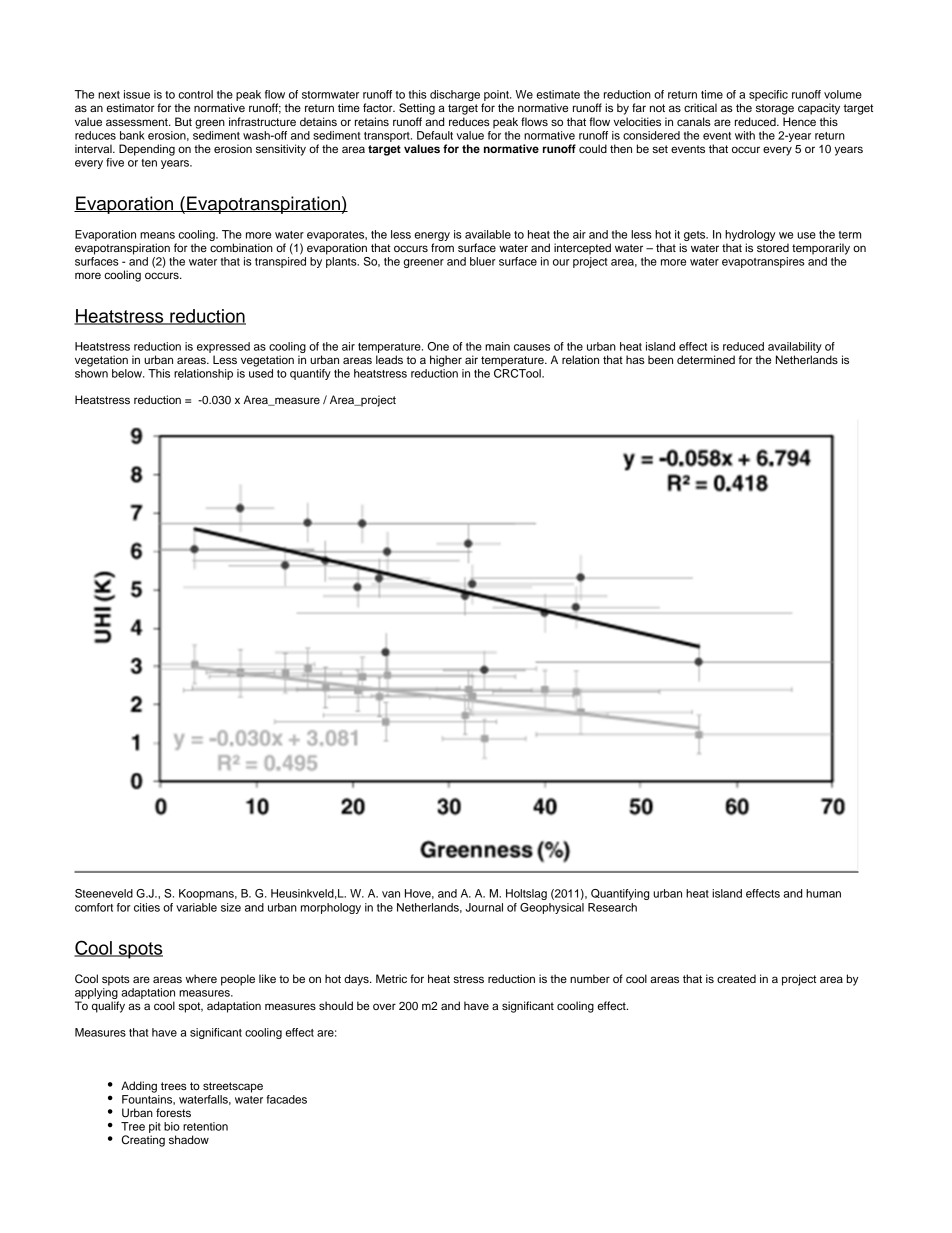 The height and width of the document is (1233, 952). Describe the element at coordinates (384, 1006) in the document. I see `over` at that location.
